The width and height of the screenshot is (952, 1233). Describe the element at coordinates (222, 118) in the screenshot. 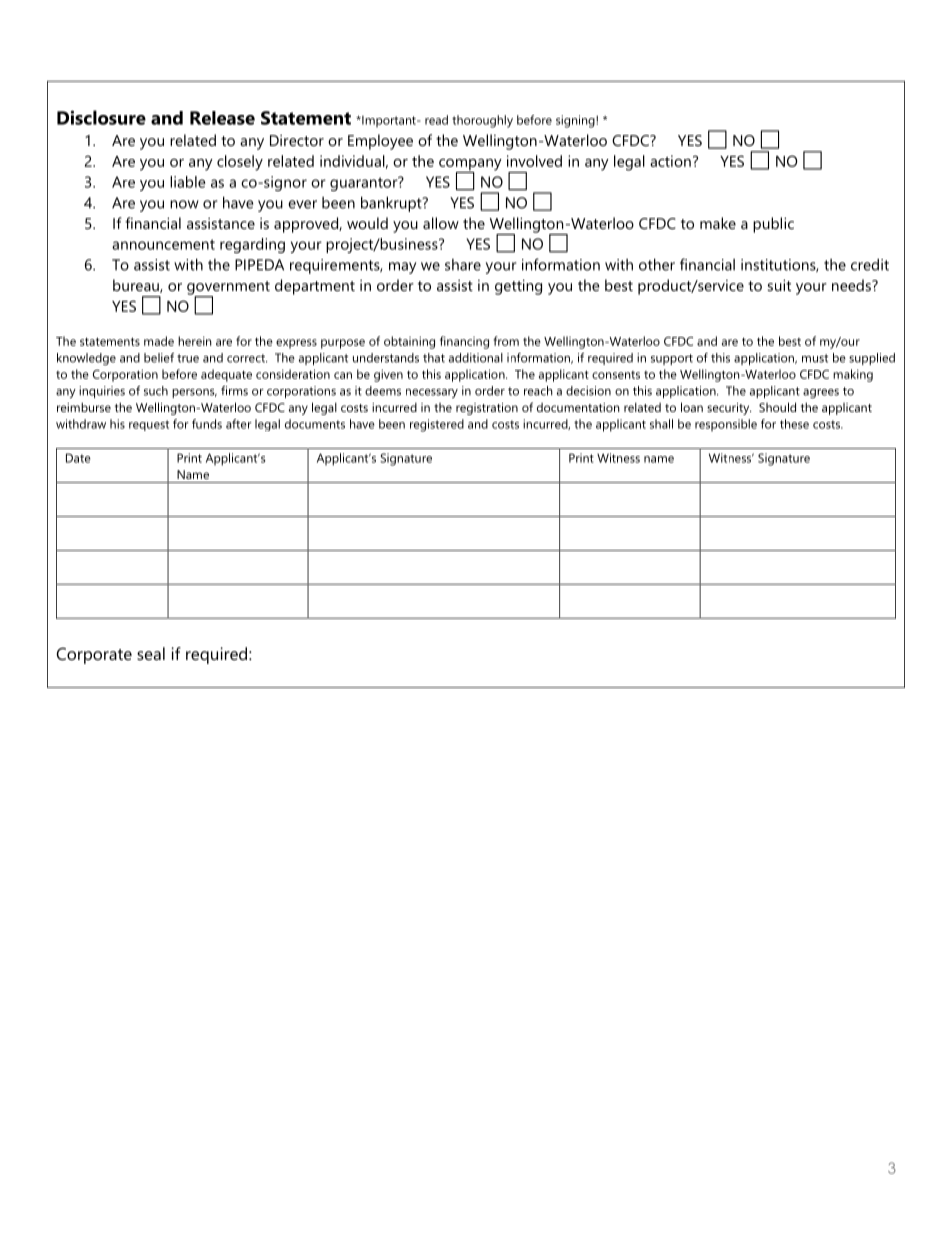

I see `Release` at that location.
